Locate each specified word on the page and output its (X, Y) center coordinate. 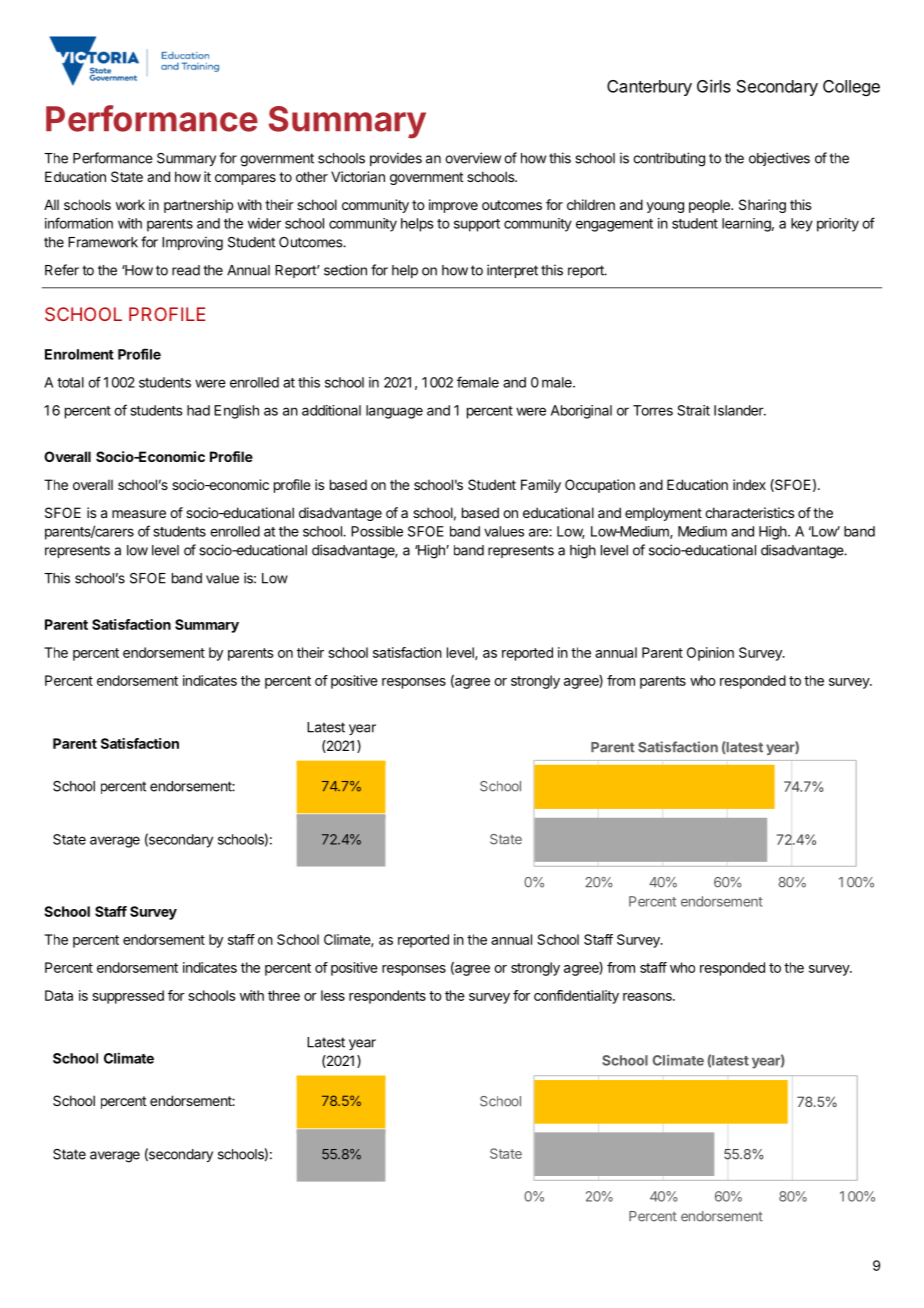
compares (245, 179)
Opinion (710, 654)
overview (473, 158)
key (802, 225)
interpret (512, 271)
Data (59, 995)
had (198, 410)
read (186, 270)
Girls (714, 86)
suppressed (128, 997)
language (394, 412)
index (749, 484)
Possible (377, 531)
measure (139, 514)
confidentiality (576, 997)
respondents (387, 997)
